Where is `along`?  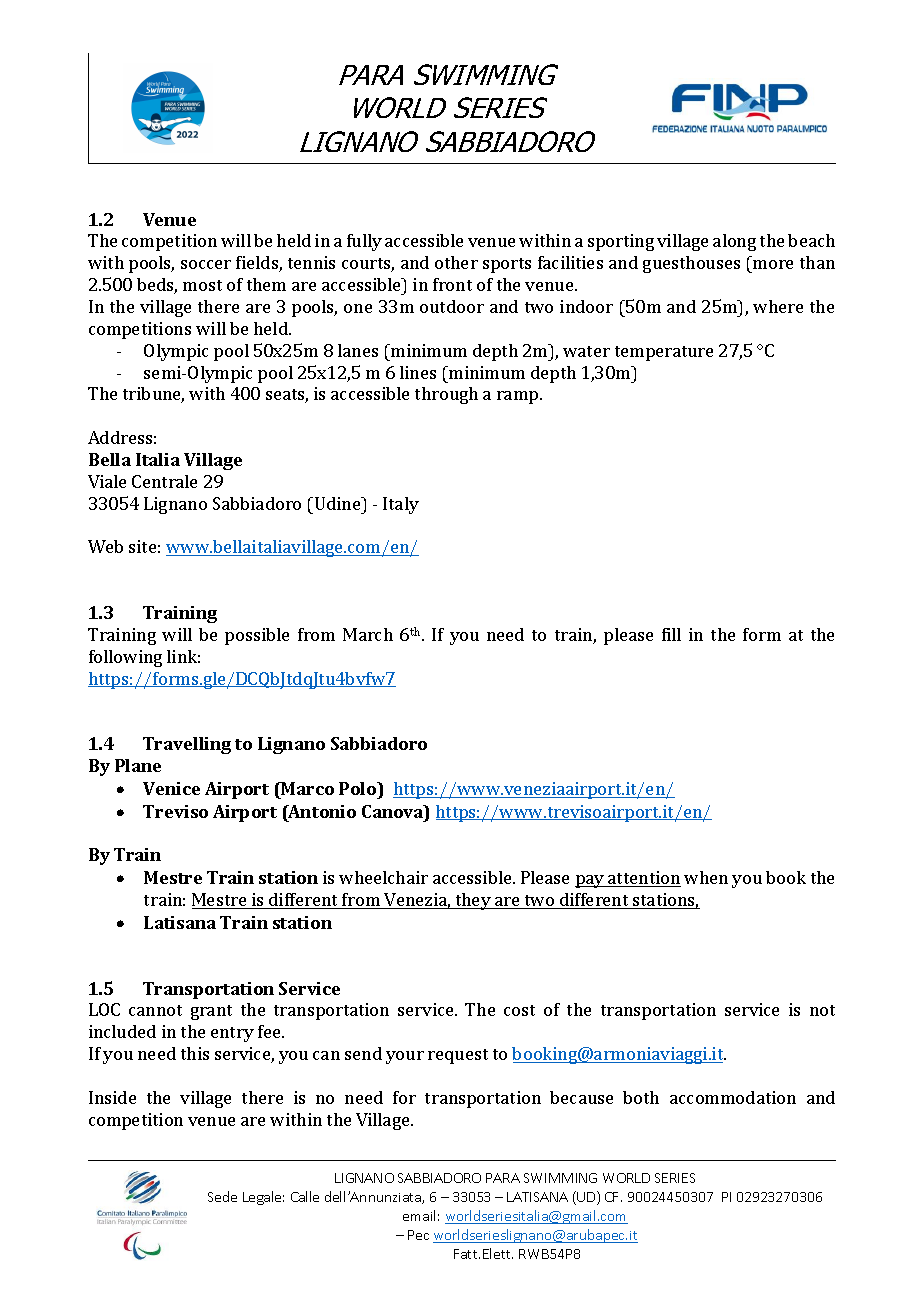 along is located at coordinates (734, 242).
